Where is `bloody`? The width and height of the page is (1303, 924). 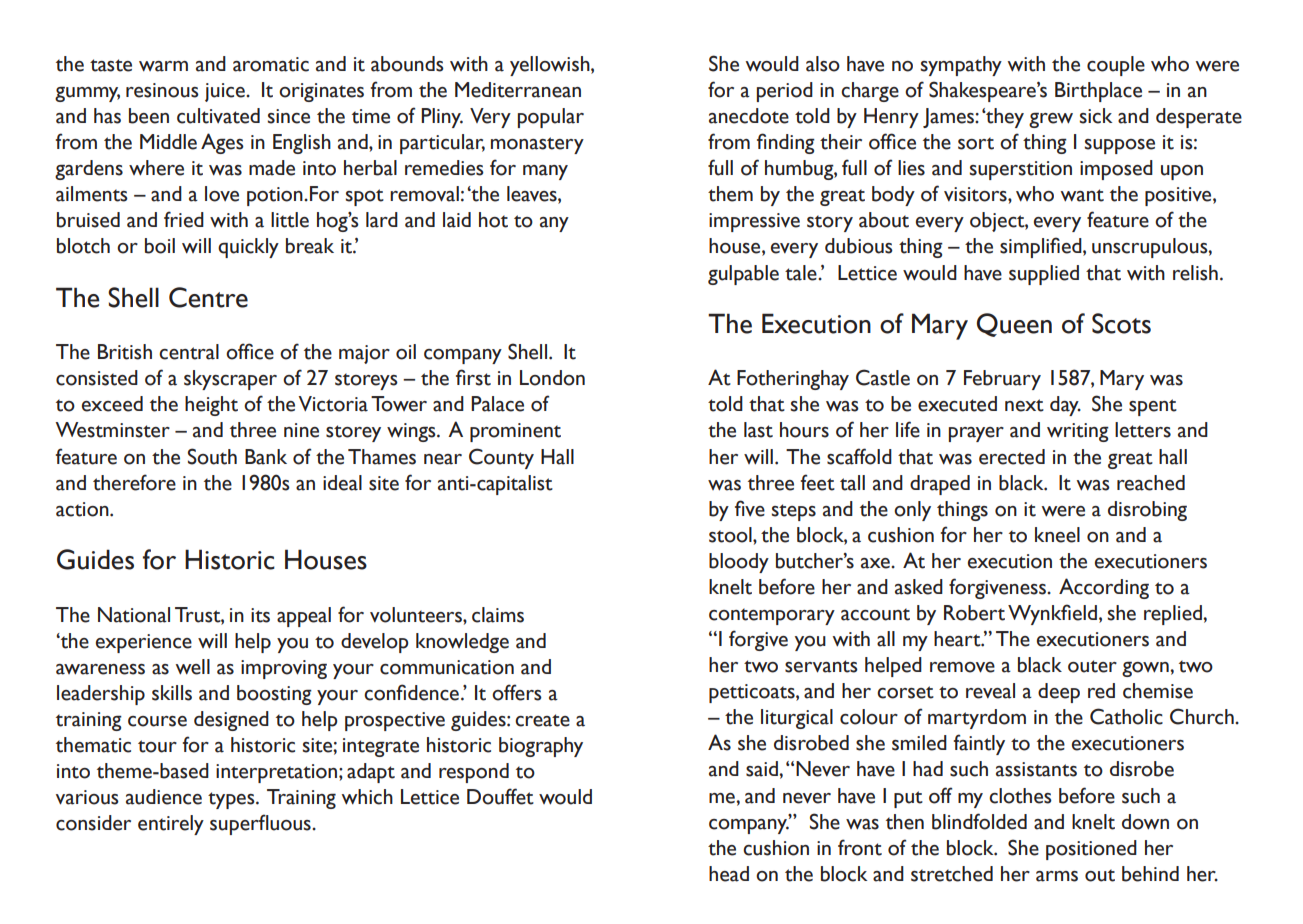 bloody is located at coordinates (739, 563).
